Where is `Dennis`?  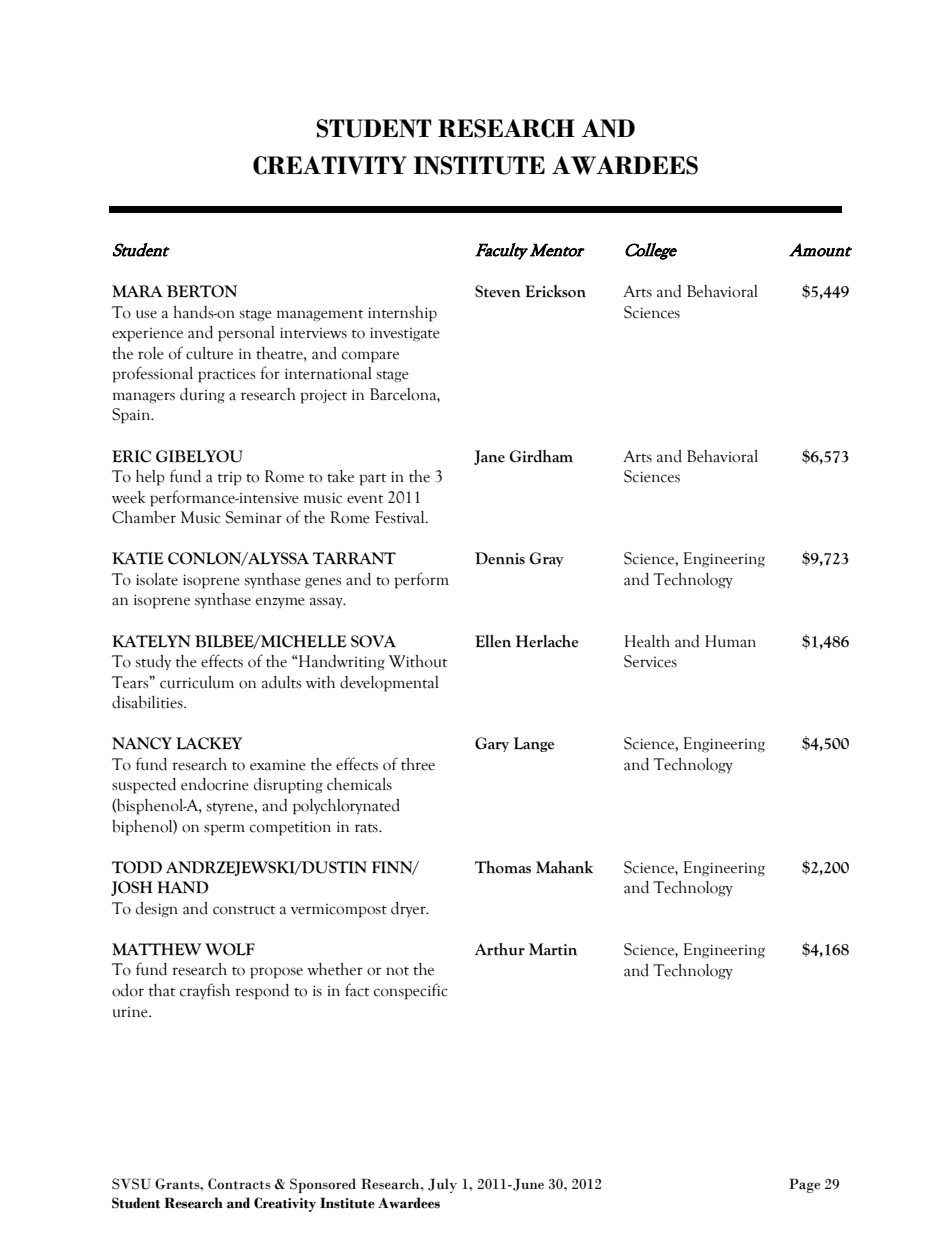
Dennis is located at coordinates (500, 558).
